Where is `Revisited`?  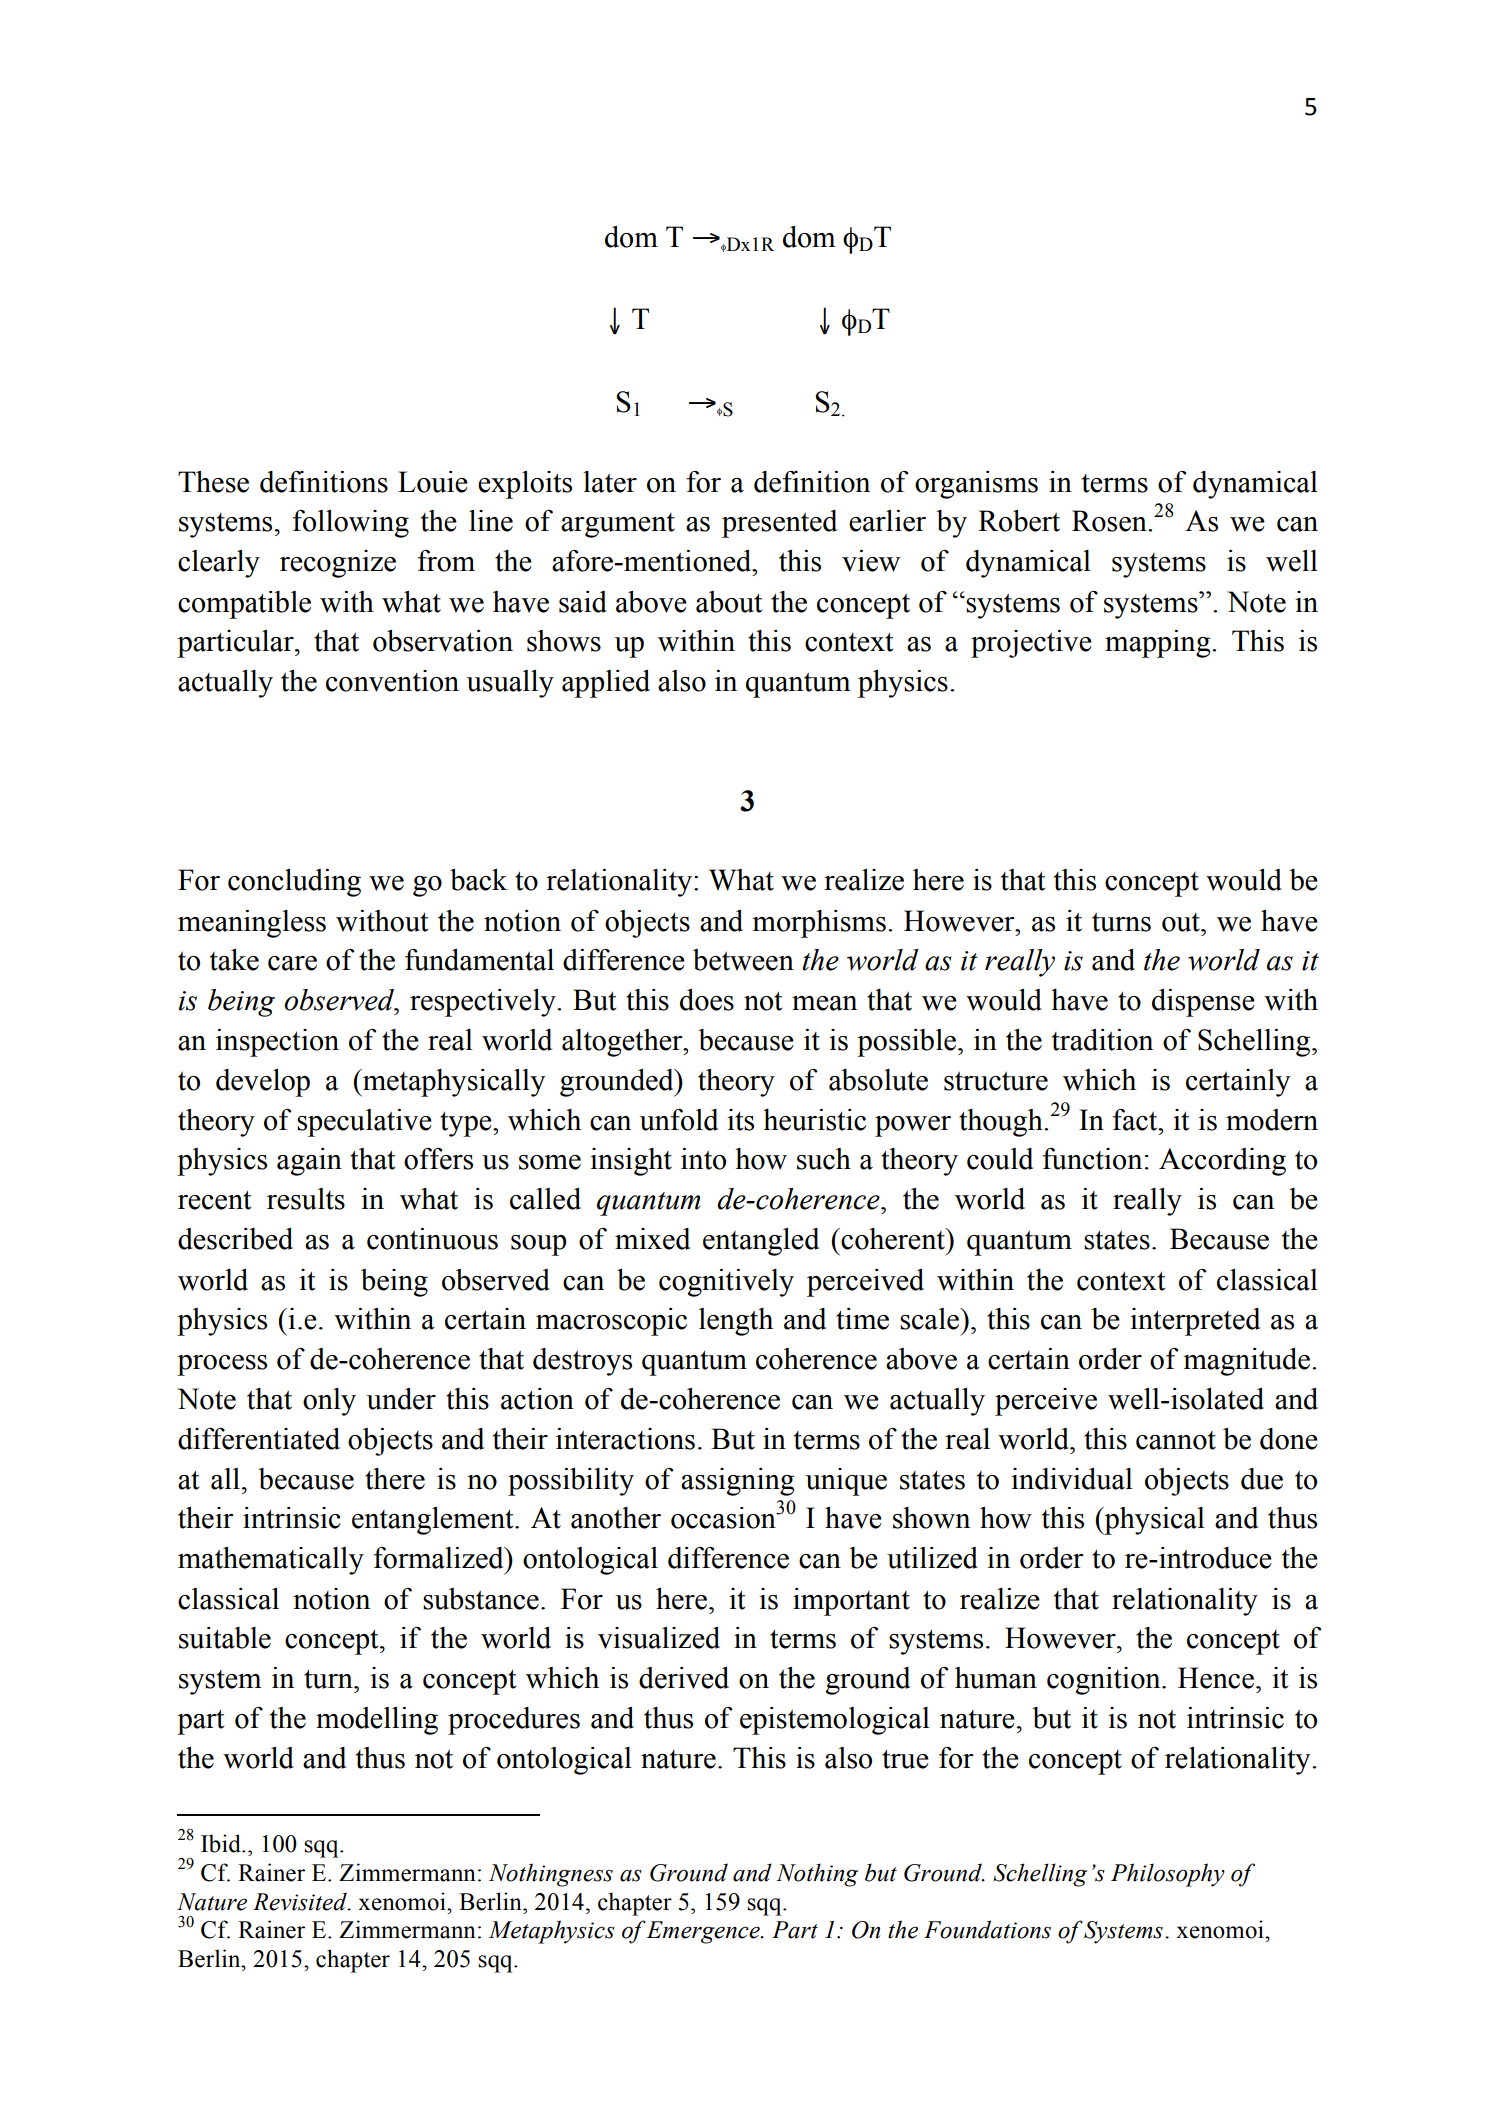
Revisited is located at coordinates (301, 1901).
